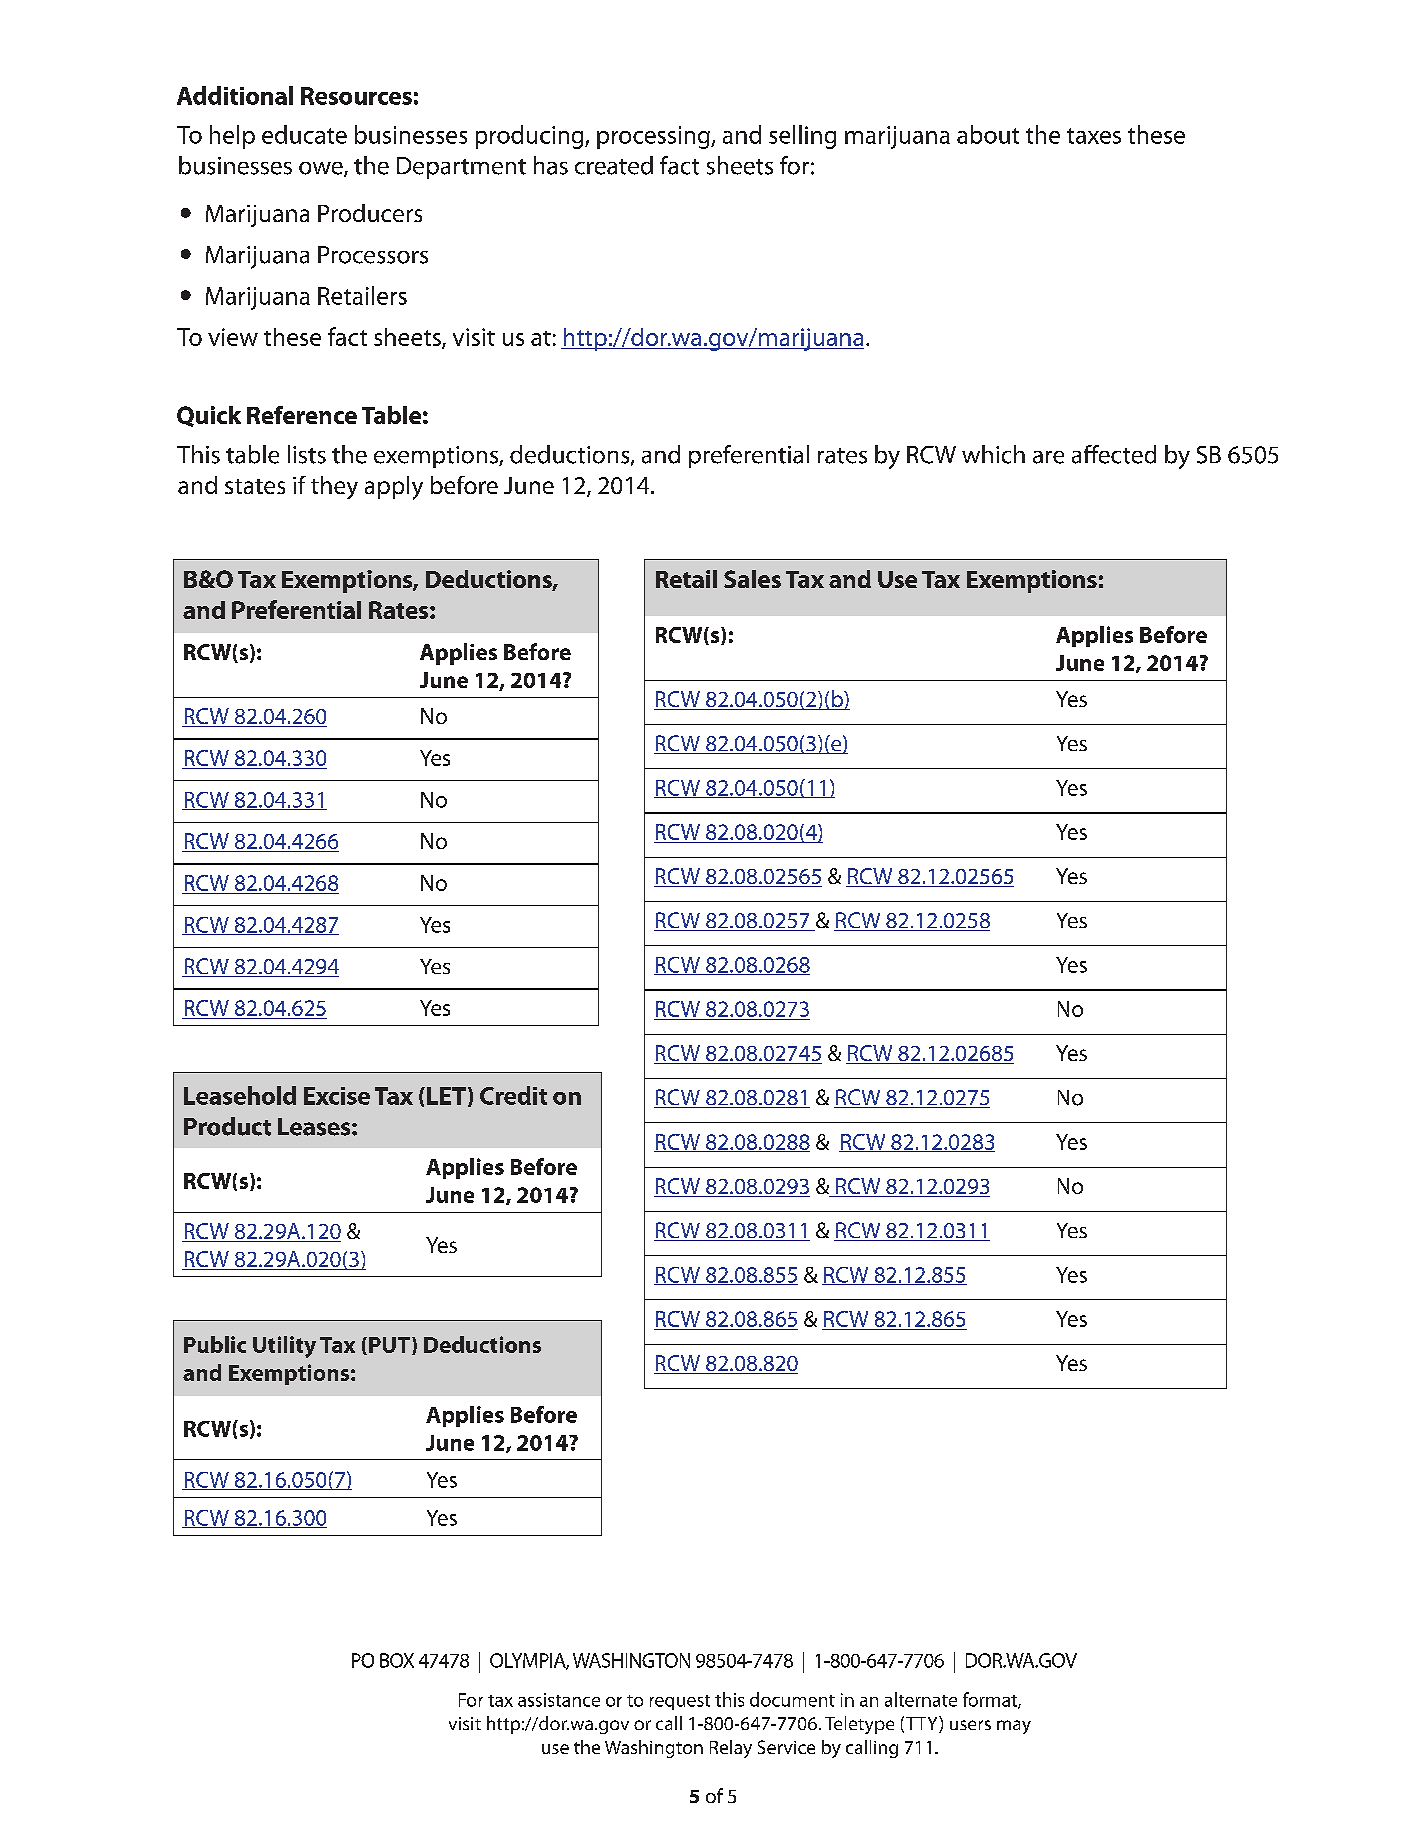 The height and width of the image is (1846, 1427). Describe the element at coordinates (513, 1095) in the image. I see `Credit` at that location.
